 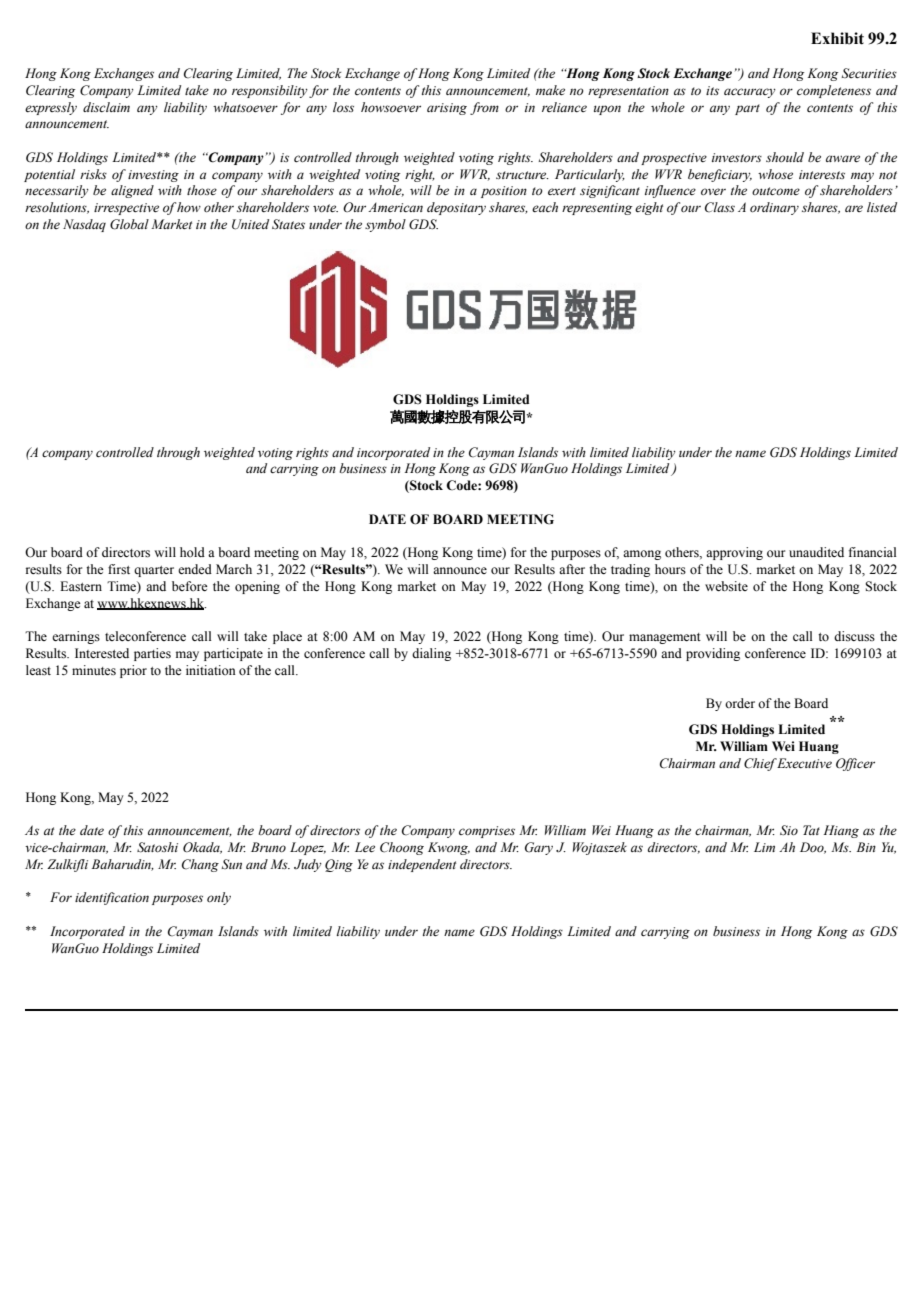 I want to click on before, so click(x=190, y=586).
